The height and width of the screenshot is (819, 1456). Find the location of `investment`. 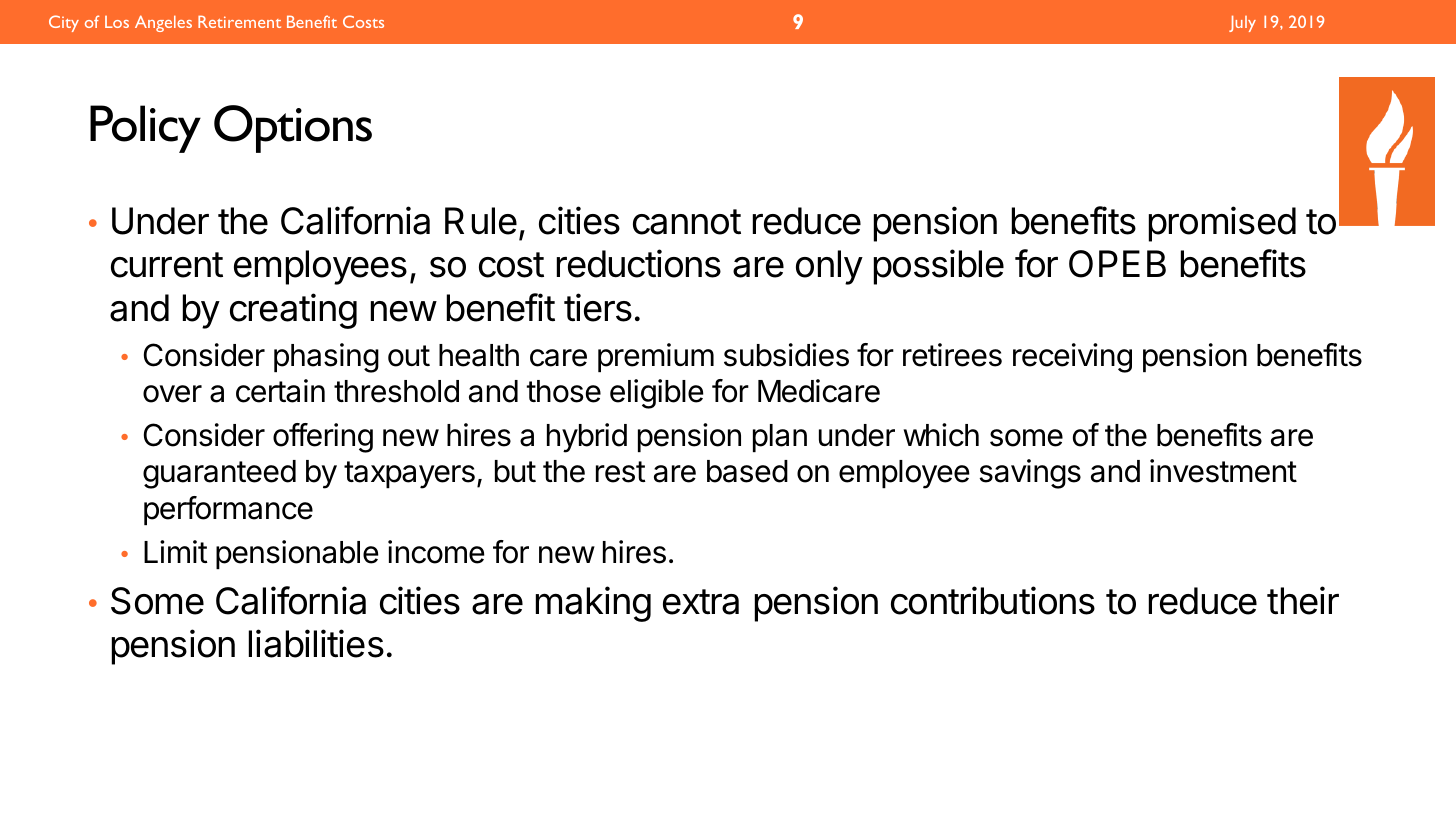

investment is located at coordinates (1223, 471).
